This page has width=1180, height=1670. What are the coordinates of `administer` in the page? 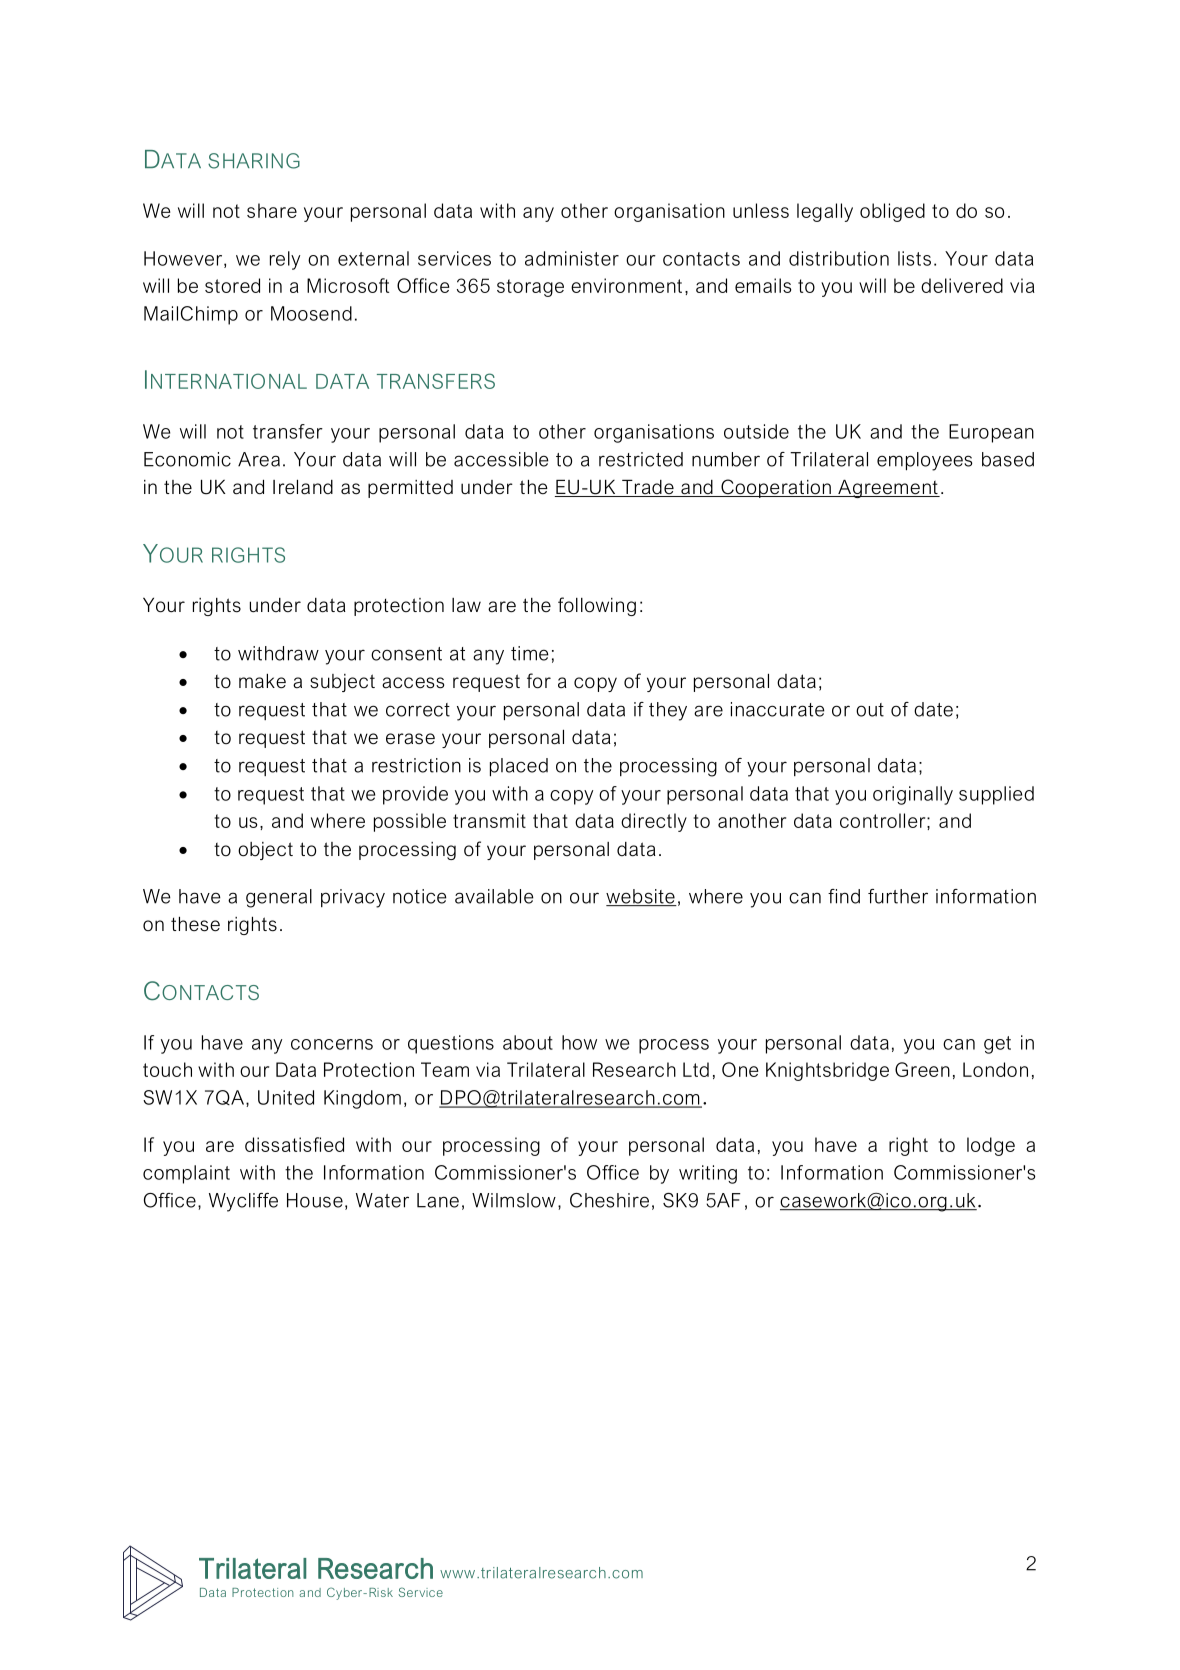 It's located at (572, 258).
